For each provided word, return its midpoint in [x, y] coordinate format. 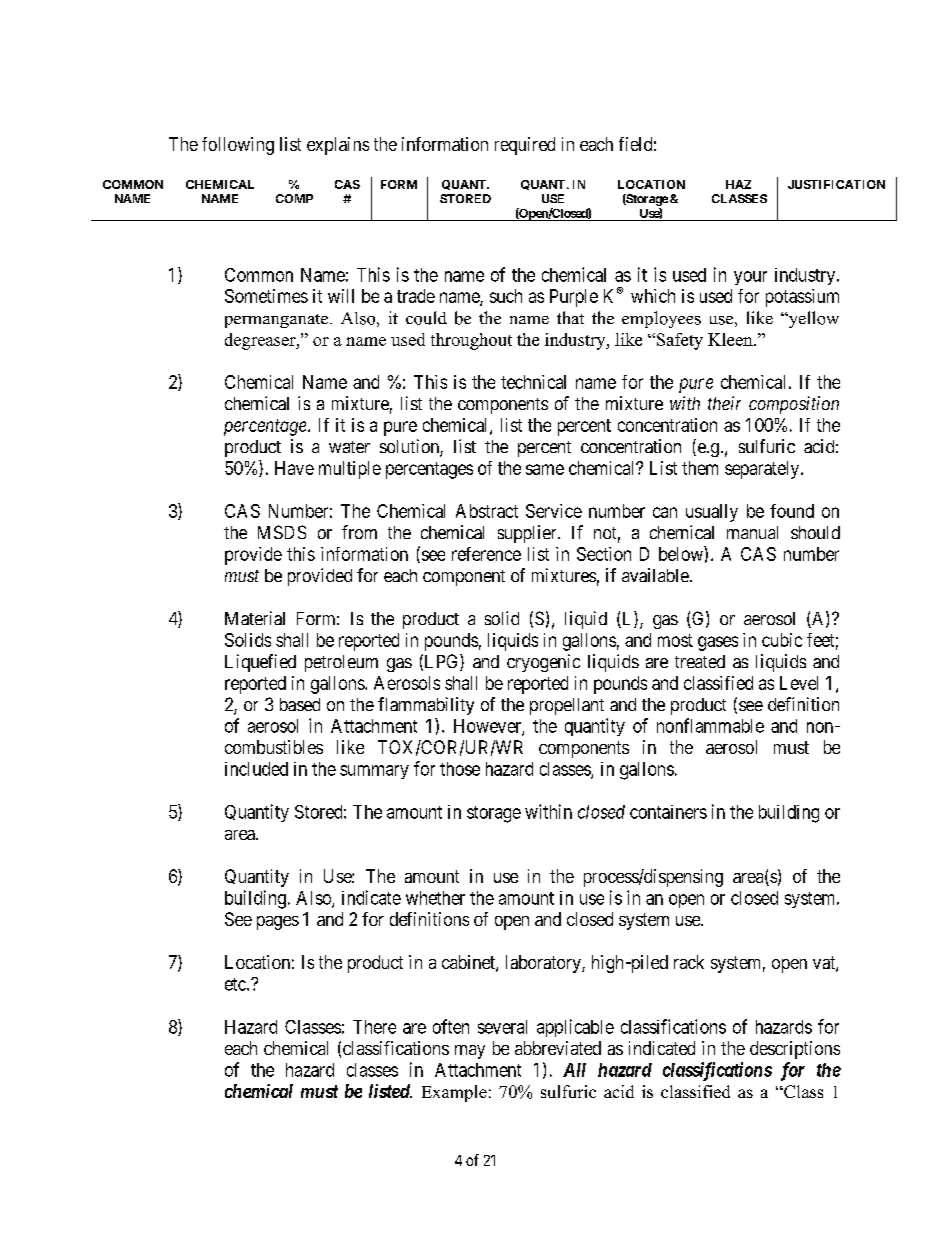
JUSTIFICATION [836, 184]
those [460, 769]
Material [255, 618]
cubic [782, 640]
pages [278, 923]
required [525, 146]
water [349, 447]
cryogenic [543, 663]
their [724, 403]
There [374, 1027]
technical [533, 382]
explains [338, 146]
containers [668, 812]
